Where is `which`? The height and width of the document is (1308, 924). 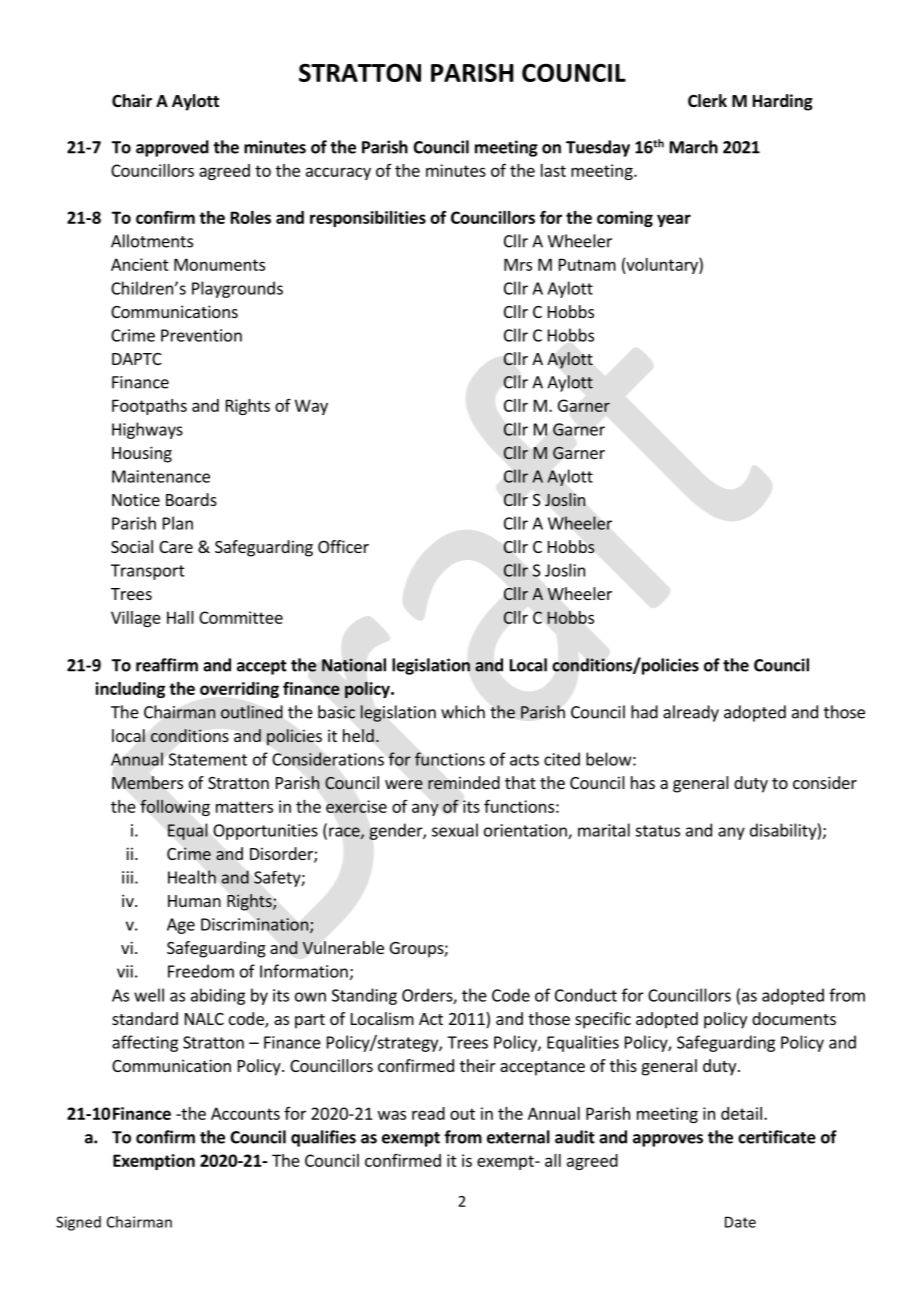
which is located at coordinates (463, 712).
